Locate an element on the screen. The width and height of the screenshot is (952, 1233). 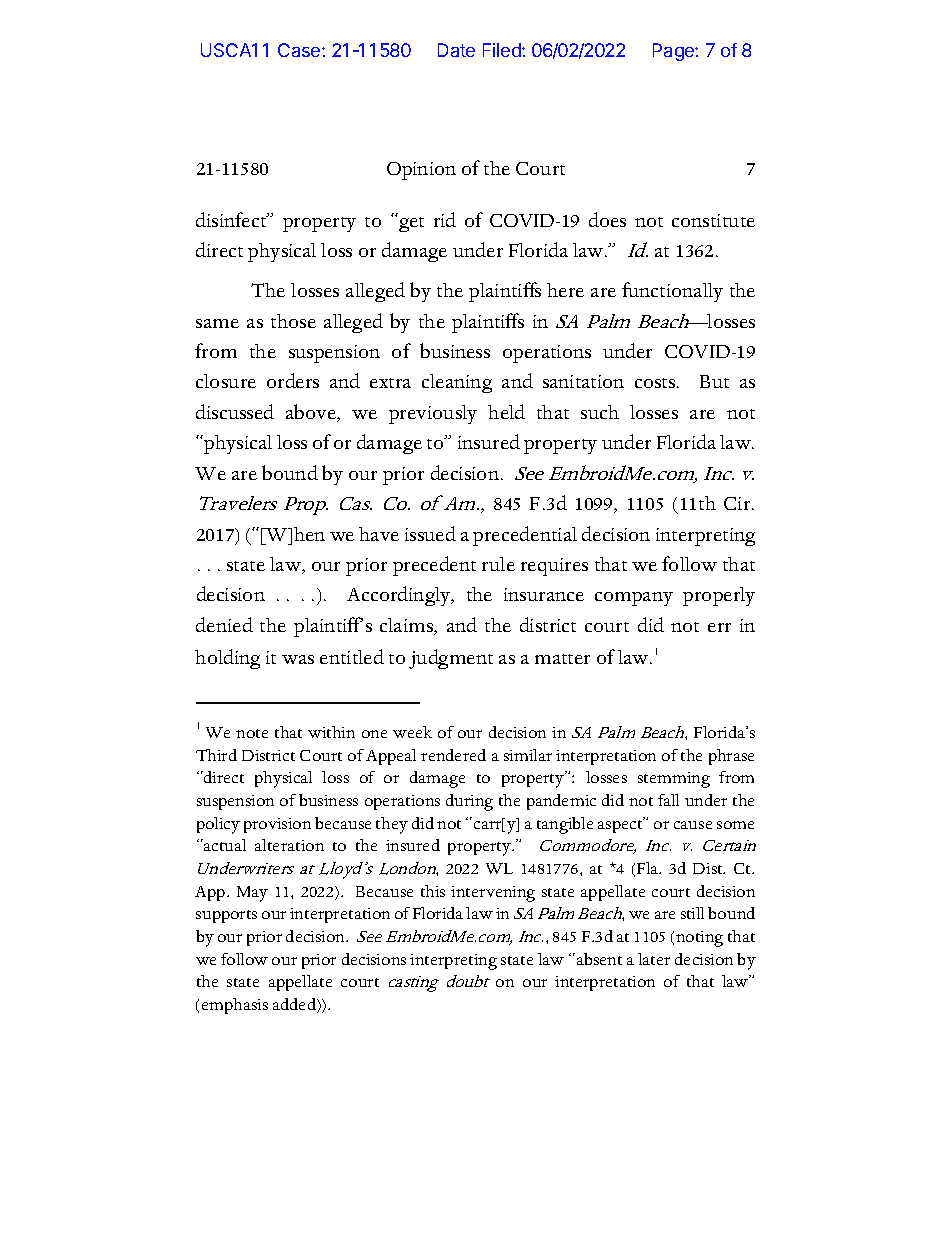
later is located at coordinates (654, 959).
